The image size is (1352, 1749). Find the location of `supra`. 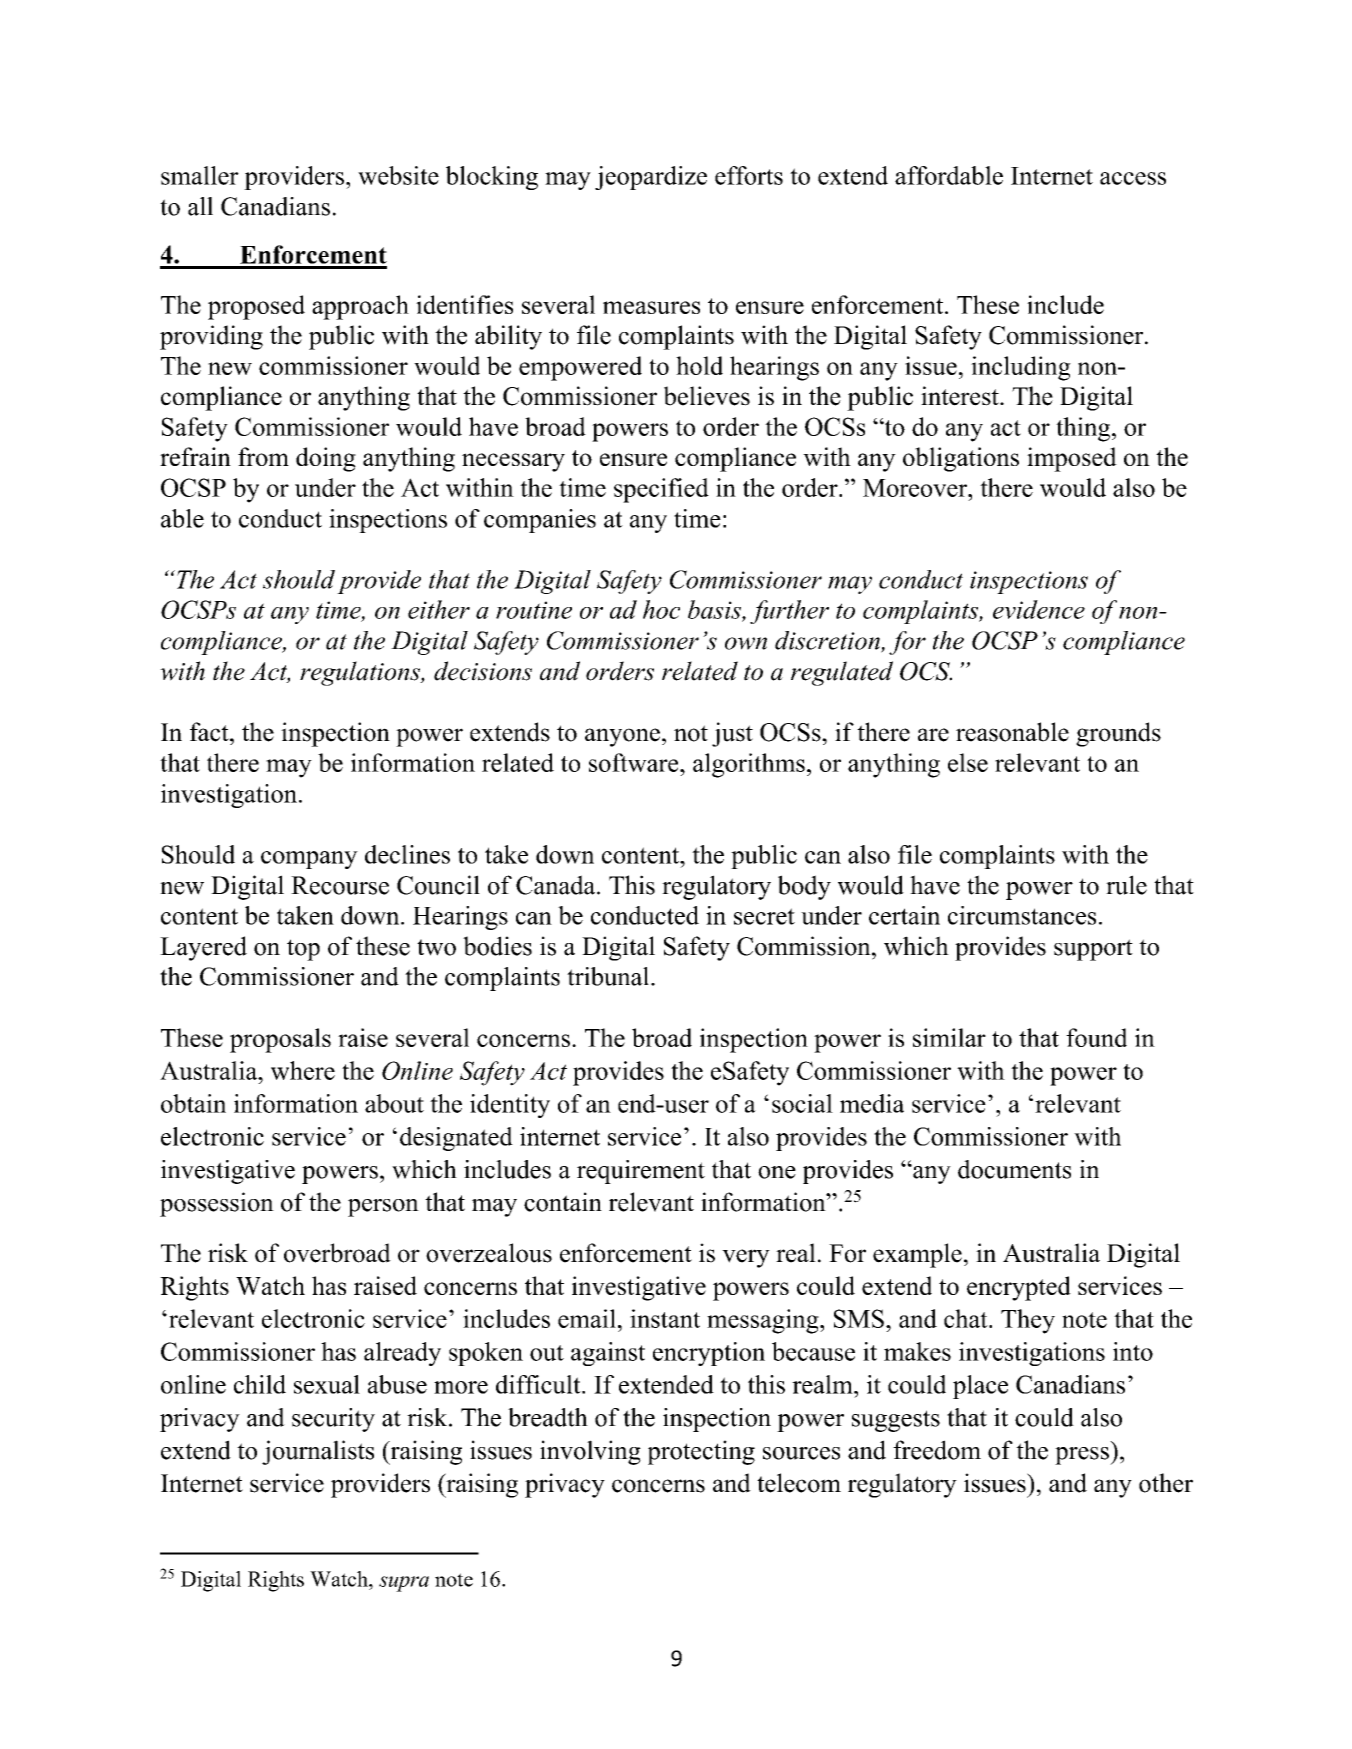

supra is located at coordinates (404, 1584).
